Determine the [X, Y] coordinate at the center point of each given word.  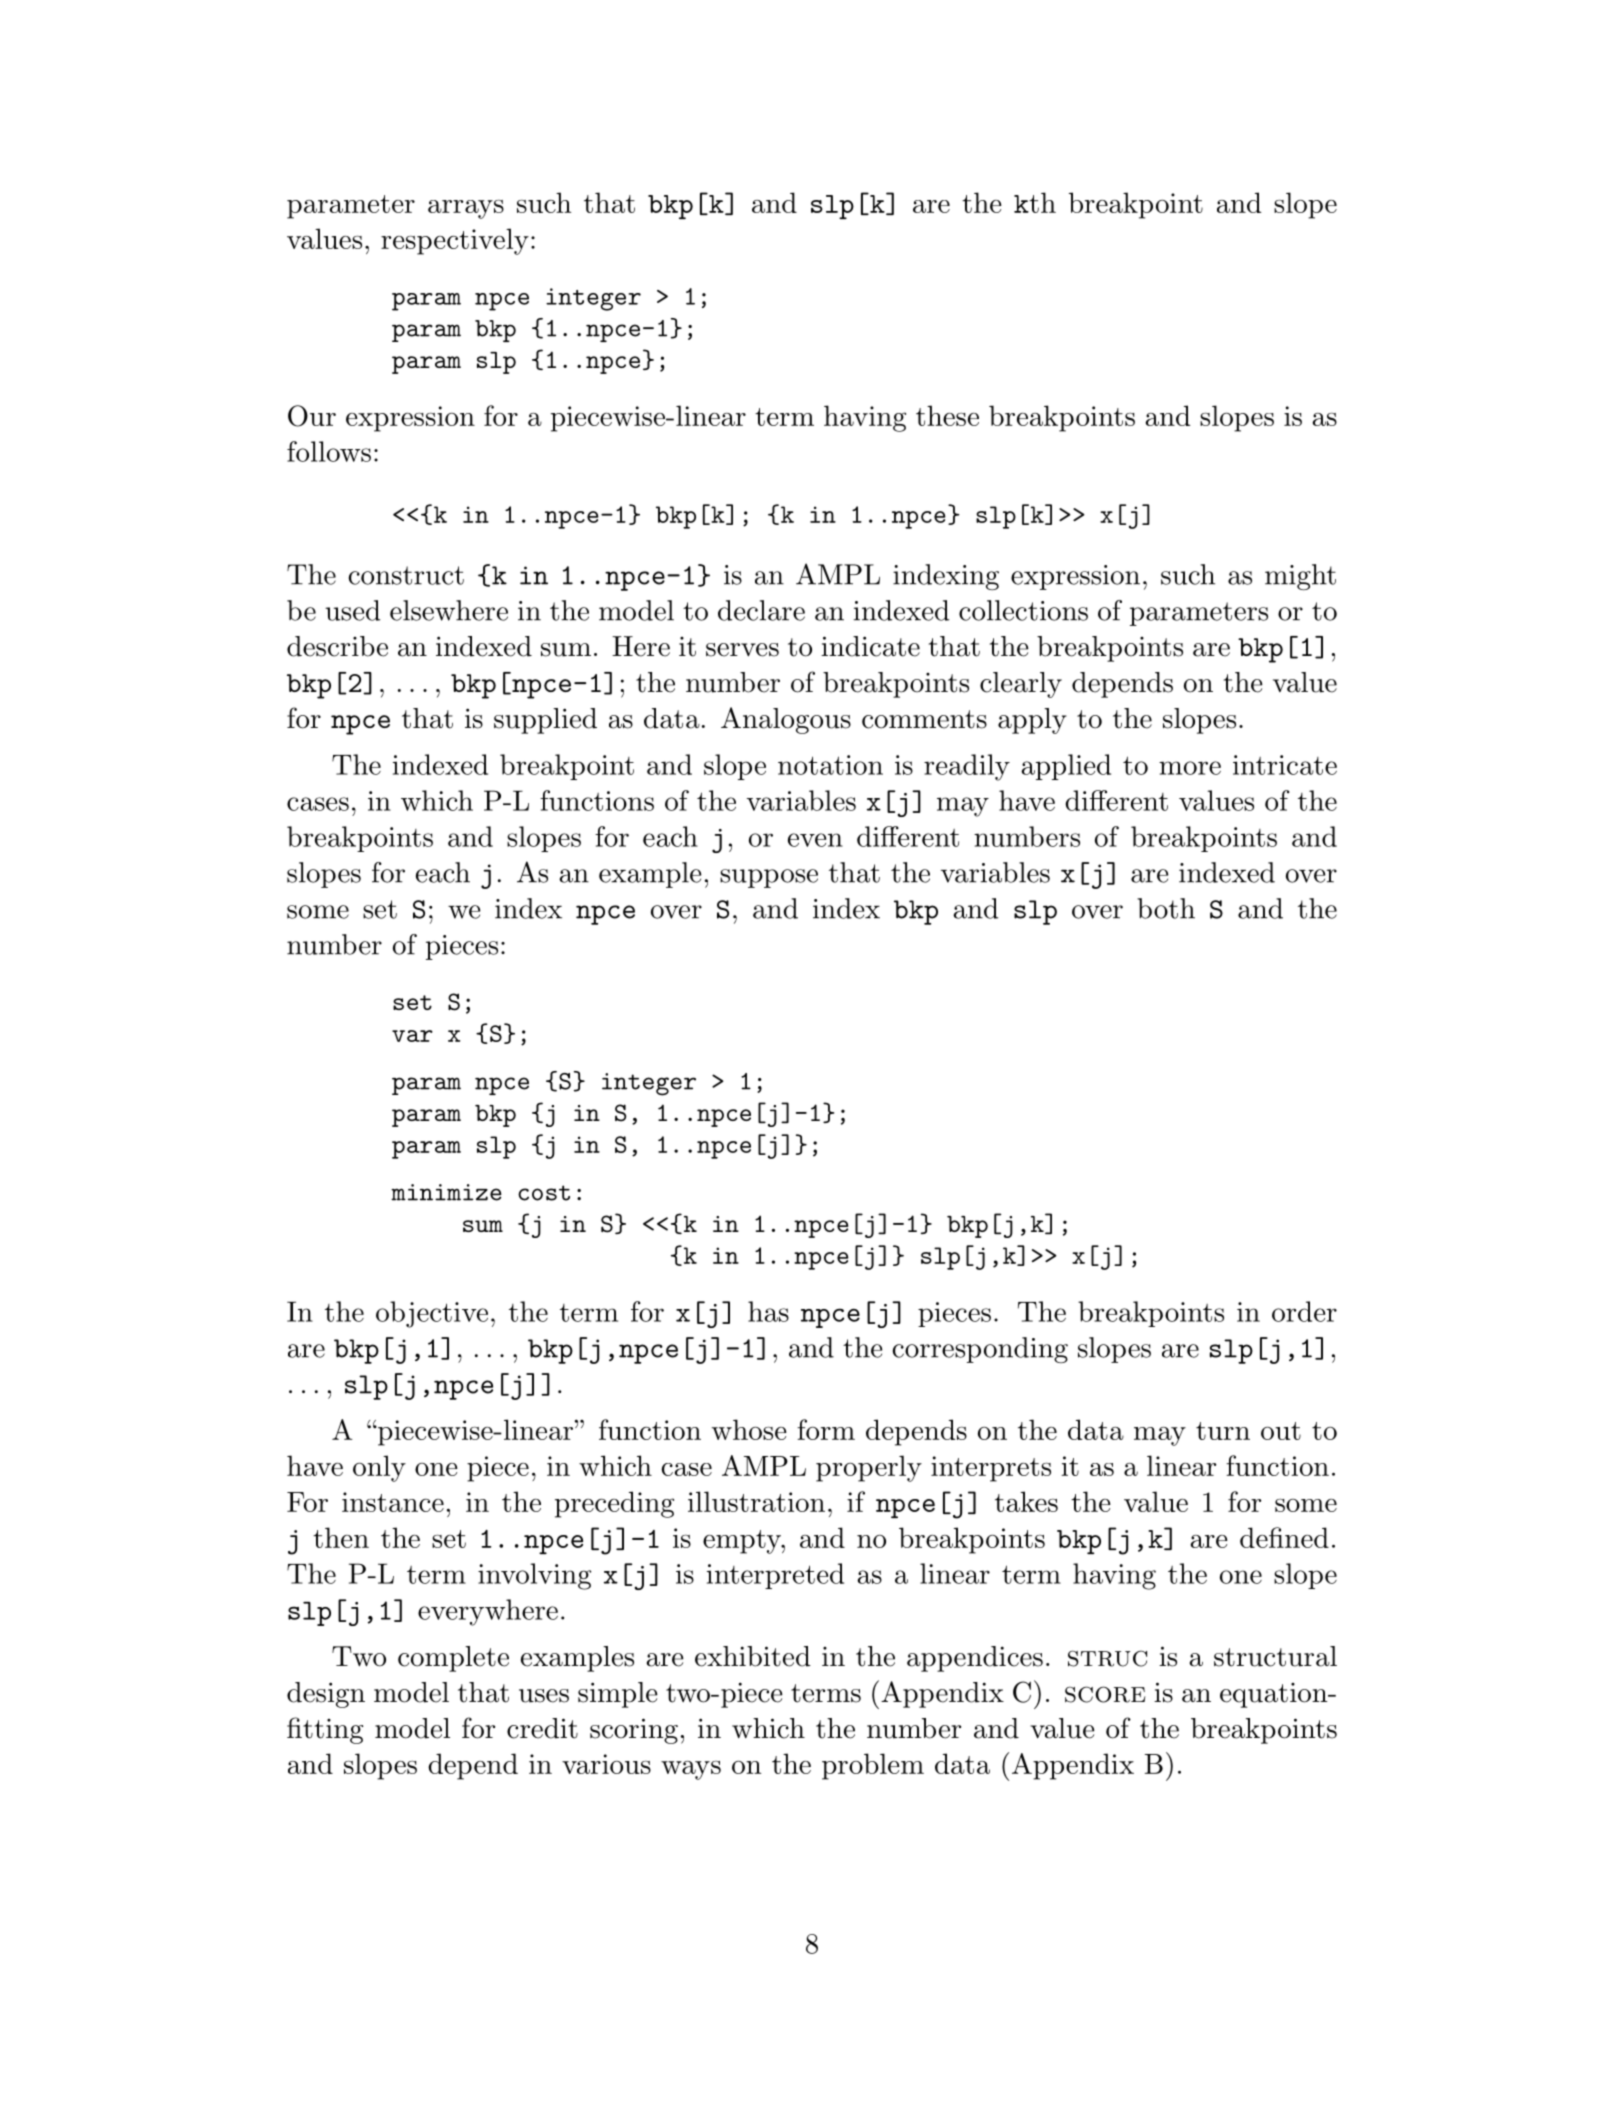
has [768, 1311]
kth [1035, 202]
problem [873, 1766]
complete [453, 1659]
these [947, 415]
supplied [545, 721]
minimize [446, 1192]
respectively [455, 241]
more [1190, 768]
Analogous [786, 720]
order [1304, 1311]
